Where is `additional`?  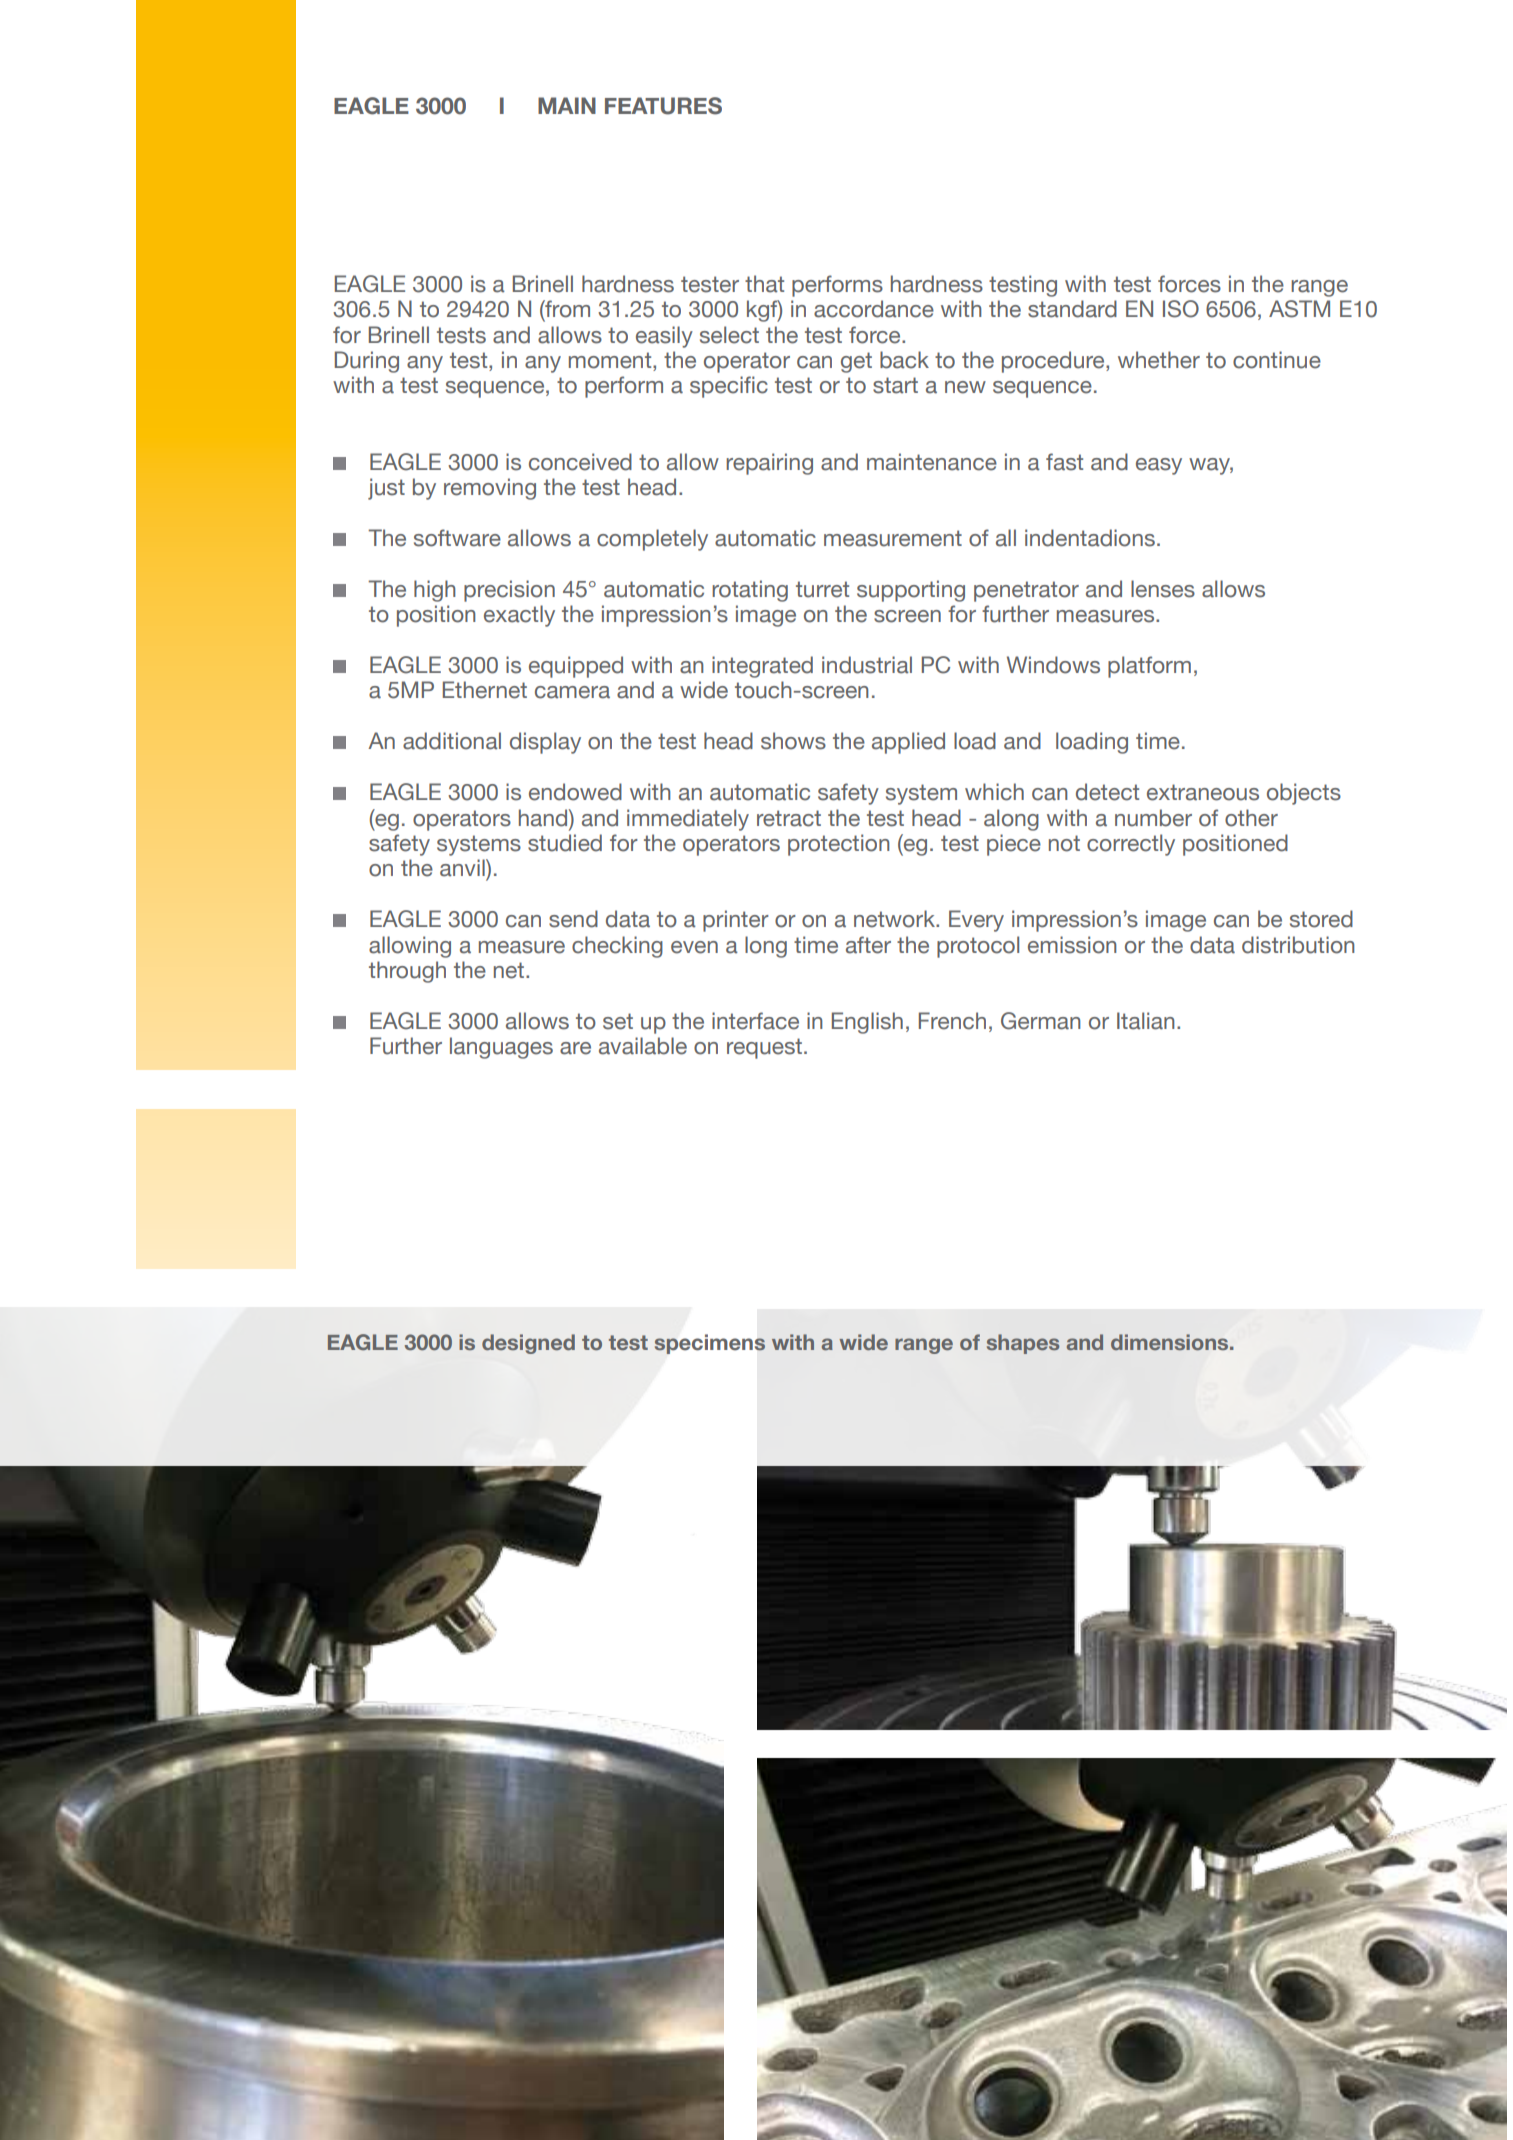
additional is located at coordinates (452, 741).
